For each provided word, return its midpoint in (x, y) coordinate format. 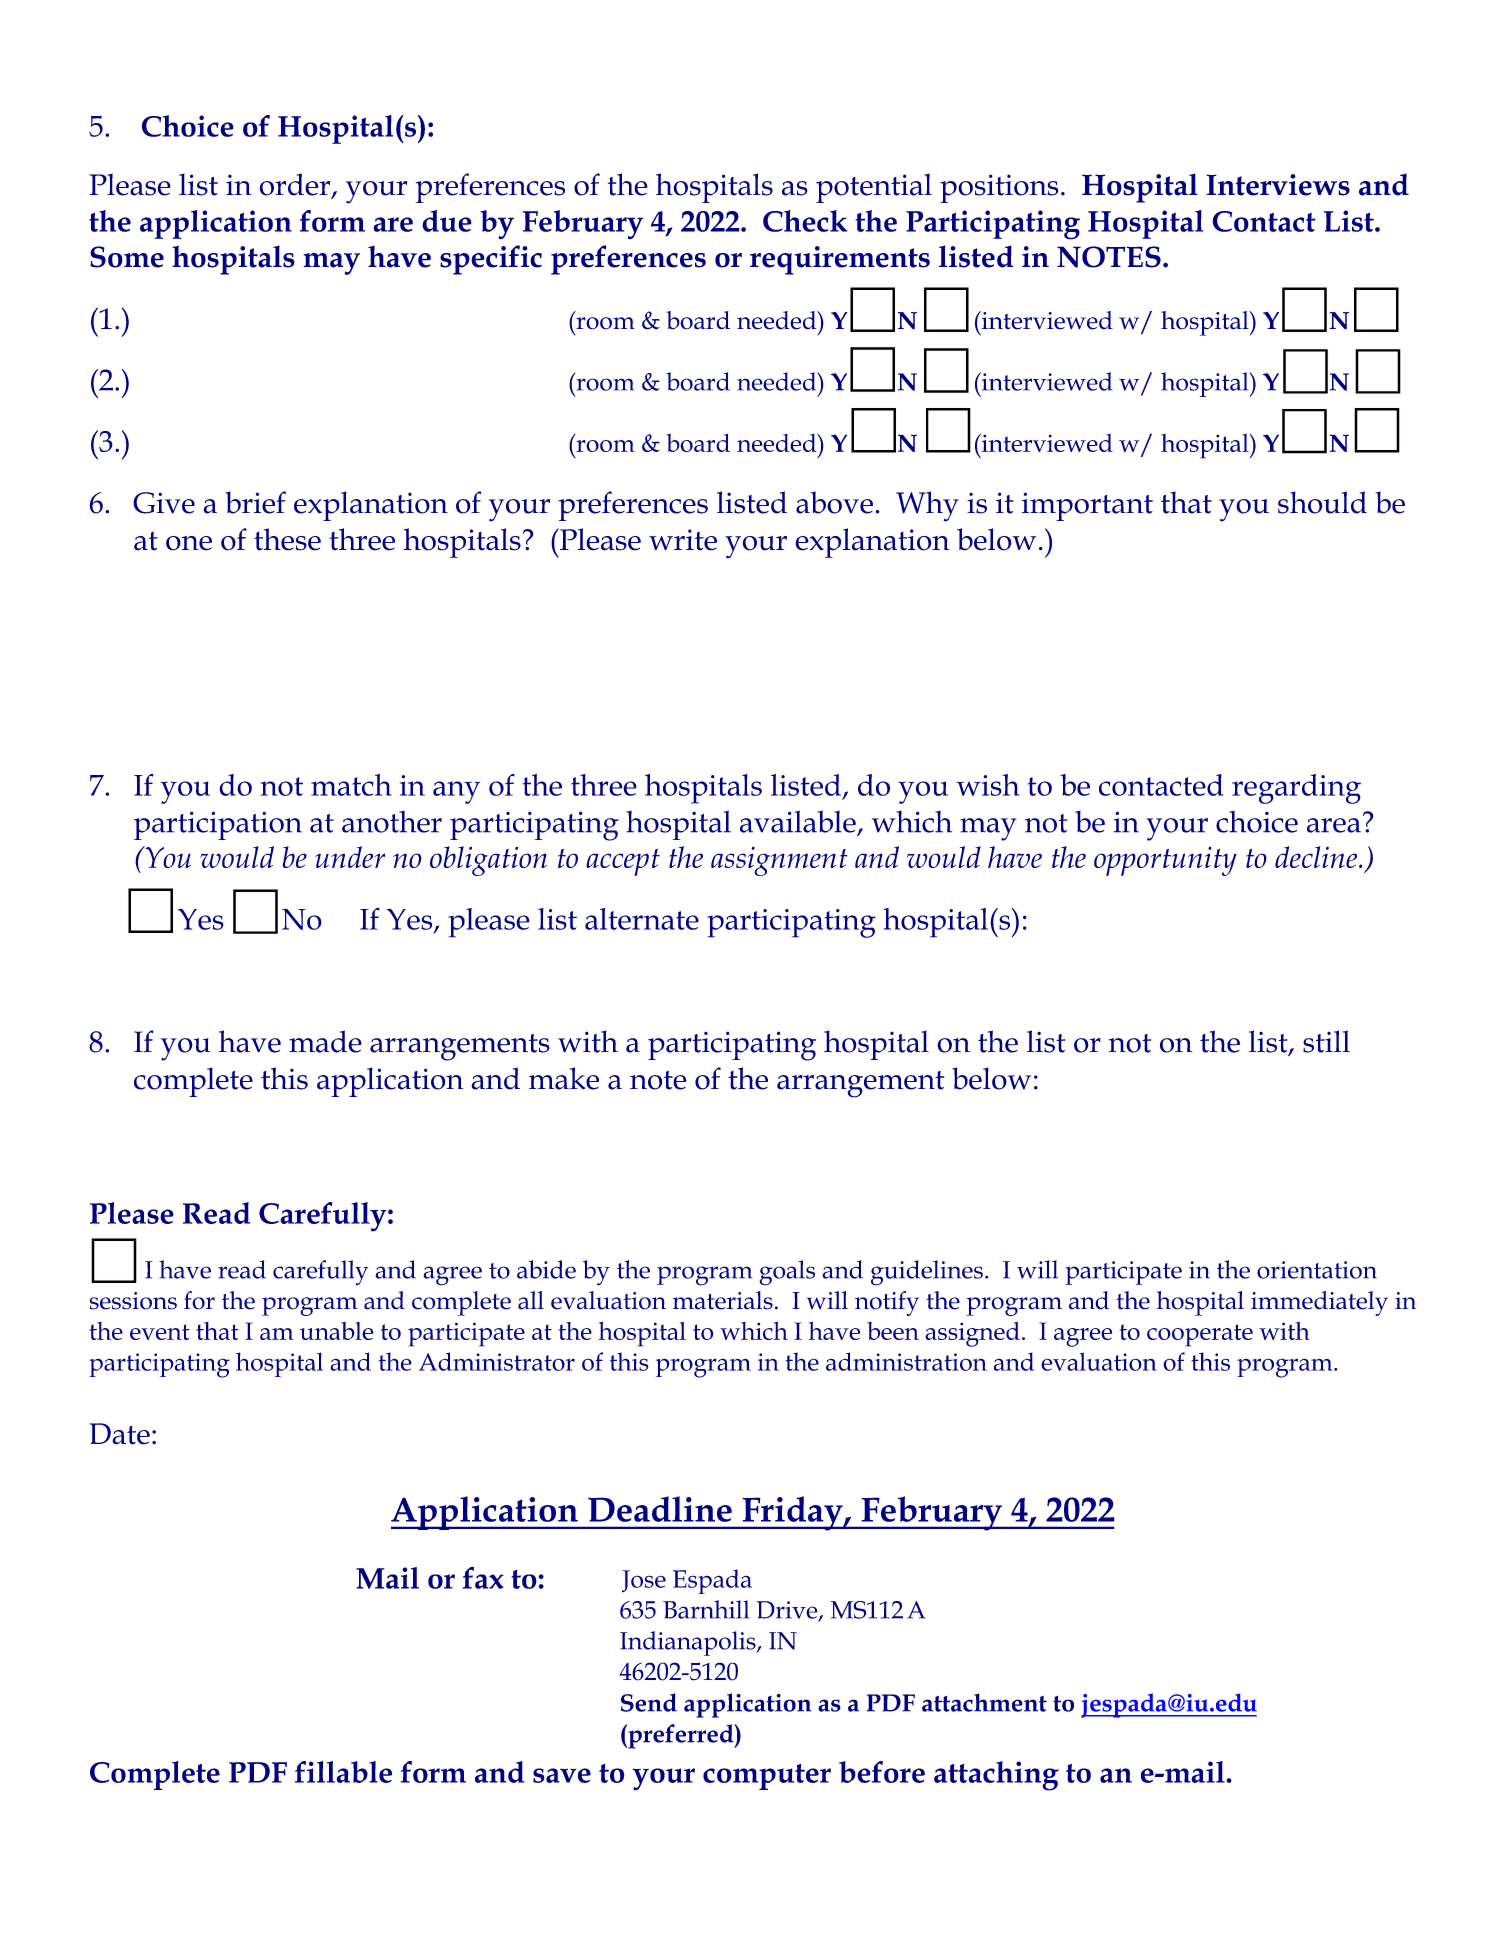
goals (787, 1273)
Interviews (1278, 185)
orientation (1317, 1270)
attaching (996, 1776)
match (351, 785)
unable (337, 1331)
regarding (1296, 789)
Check (805, 221)
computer (767, 1777)
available (799, 822)
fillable (343, 1772)
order (296, 185)
